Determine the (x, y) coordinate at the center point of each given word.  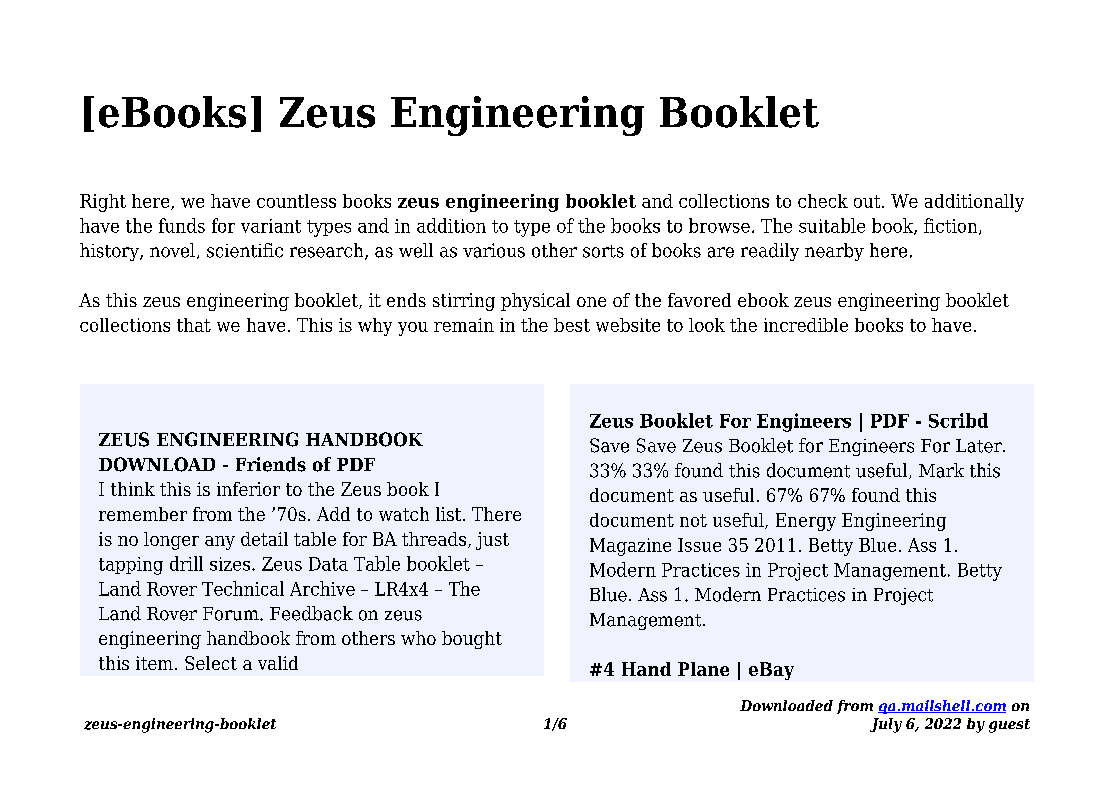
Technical (243, 588)
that (194, 325)
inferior (248, 489)
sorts (603, 251)
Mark (941, 470)
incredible (806, 325)
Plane (703, 669)
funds (182, 225)
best (572, 325)
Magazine (630, 547)
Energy (806, 522)
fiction (952, 226)
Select (211, 663)
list (450, 514)
